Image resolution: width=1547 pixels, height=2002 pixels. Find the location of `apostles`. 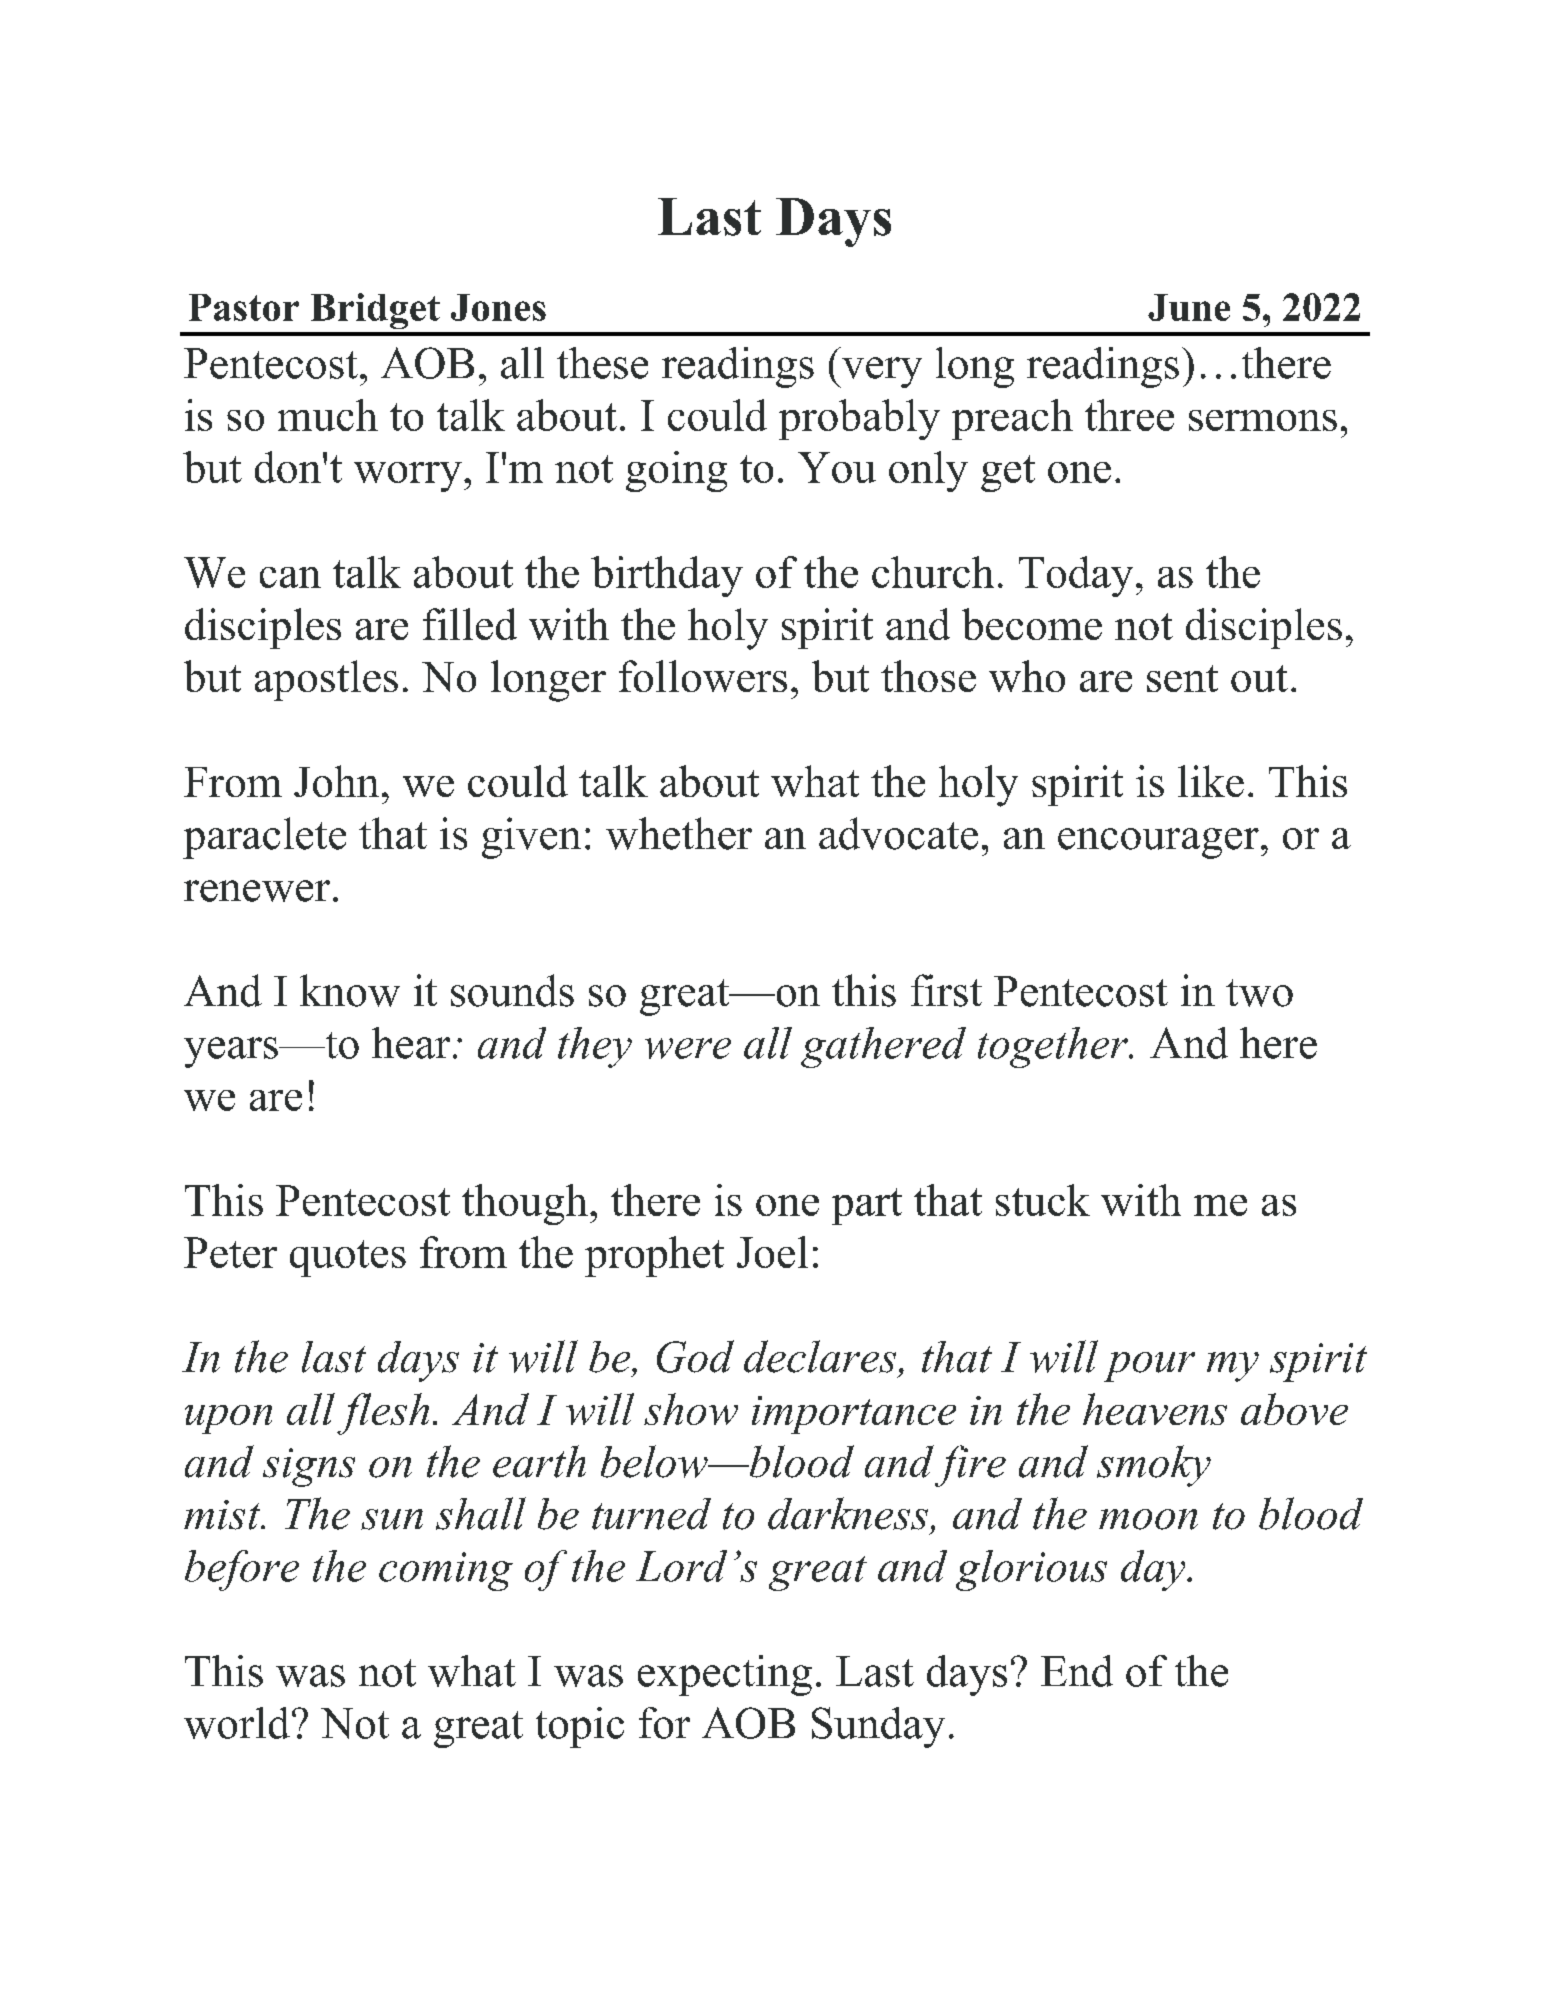

apostles is located at coordinates (326, 680).
